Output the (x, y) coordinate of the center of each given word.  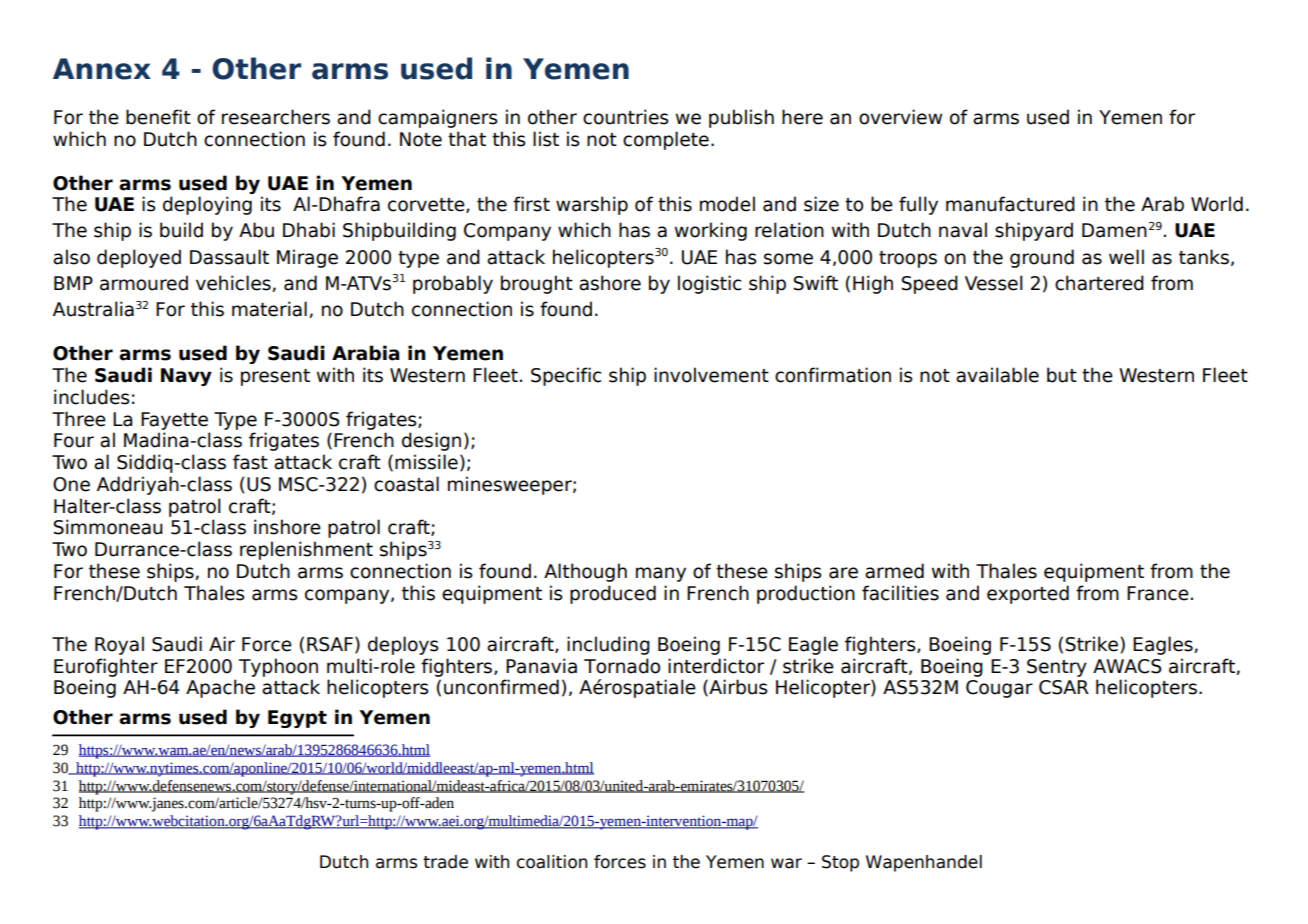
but (1062, 375)
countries (626, 117)
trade (445, 862)
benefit (158, 117)
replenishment (306, 550)
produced (613, 594)
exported (1028, 594)
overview (900, 117)
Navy (186, 377)
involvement (711, 375)
